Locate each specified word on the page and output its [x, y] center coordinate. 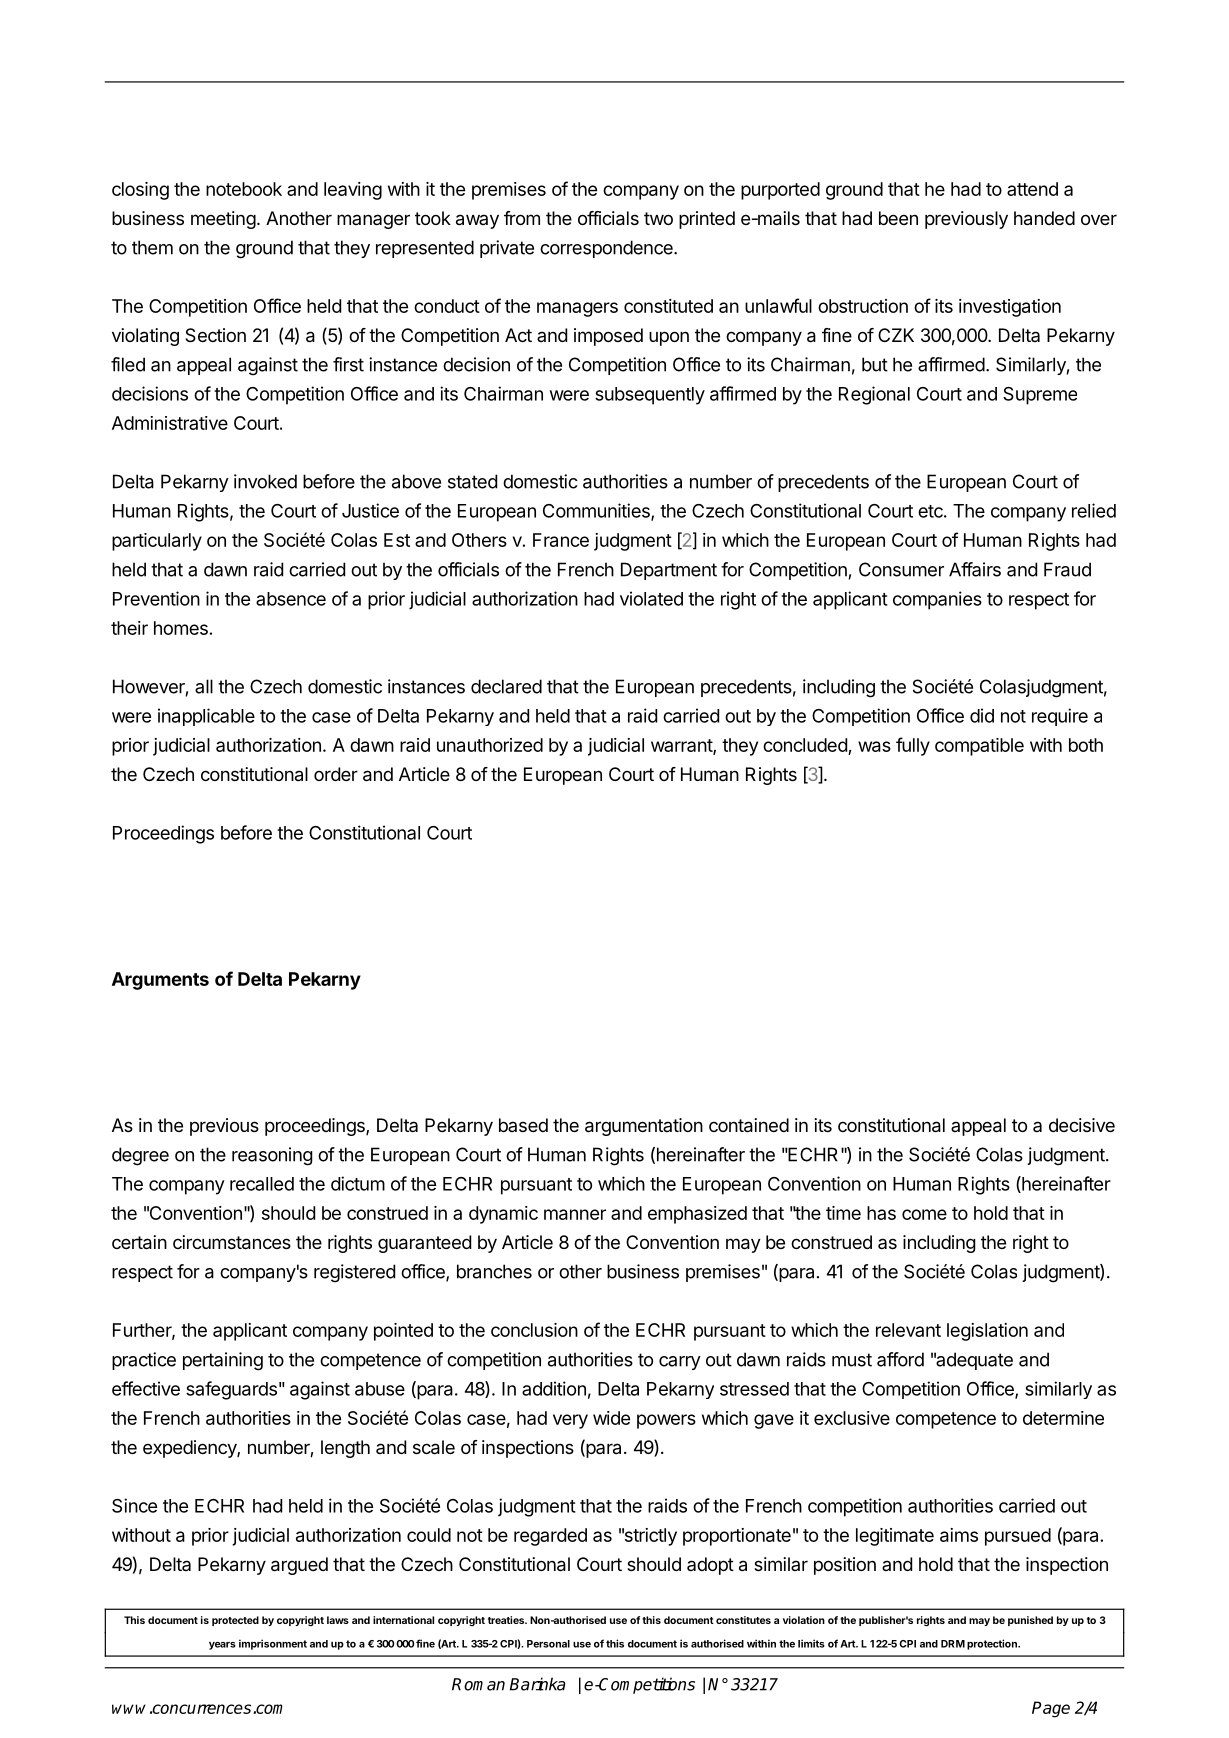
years [222, 1646]
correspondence [607, 249]
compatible [979, 747]
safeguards [231, 1390]
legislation [987, 1332]
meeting [223, 220]
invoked [265, 481]
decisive [1082, 1125]
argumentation [644, 1127]
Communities [597, 511]
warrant [682, 746]
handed [1044, 218]
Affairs [975, 569]
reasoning [272, 1156]
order [336, 774]
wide [611, 1418]
